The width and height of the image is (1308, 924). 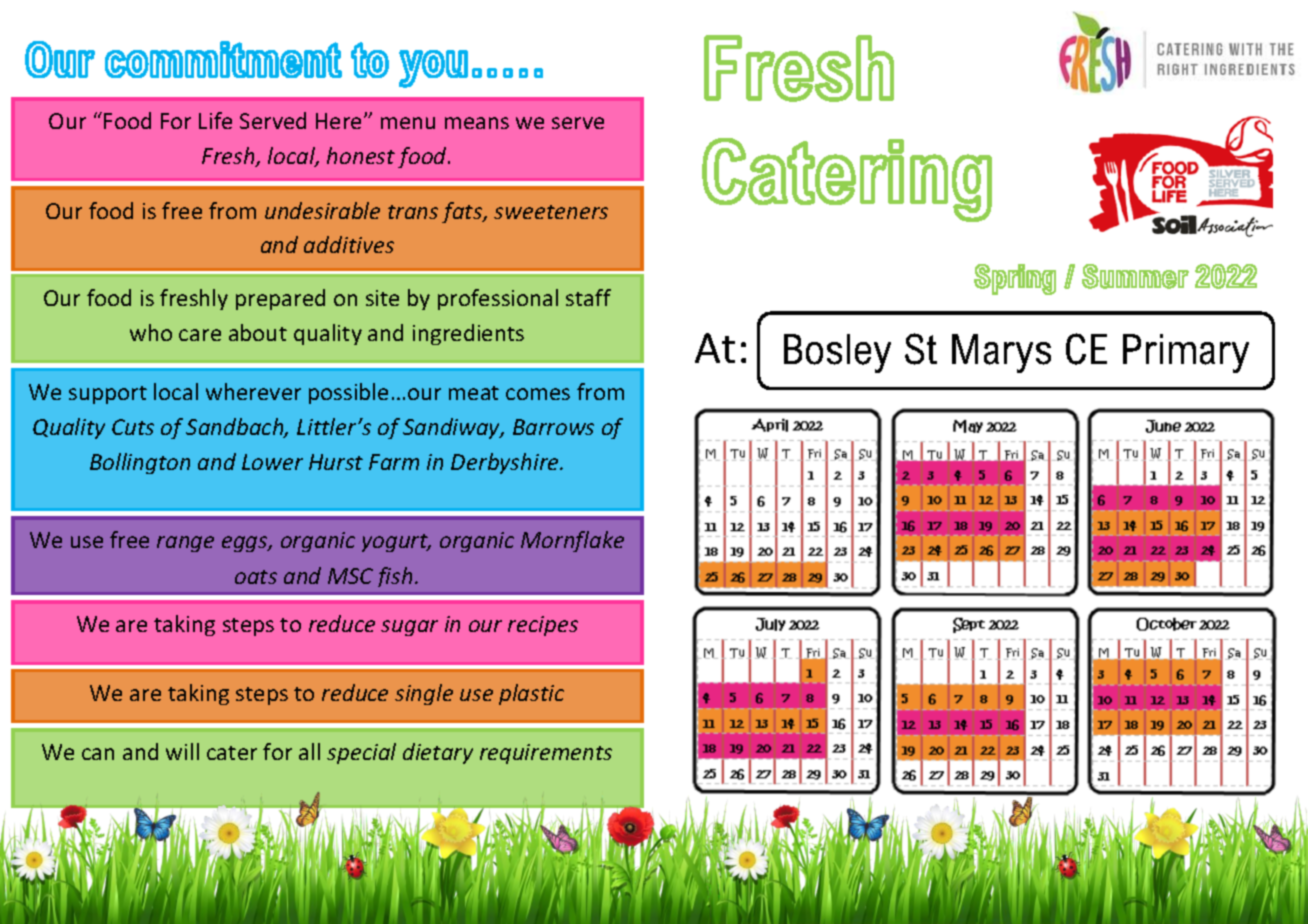 I want to click on recipes, so click(x=543, y=626).
